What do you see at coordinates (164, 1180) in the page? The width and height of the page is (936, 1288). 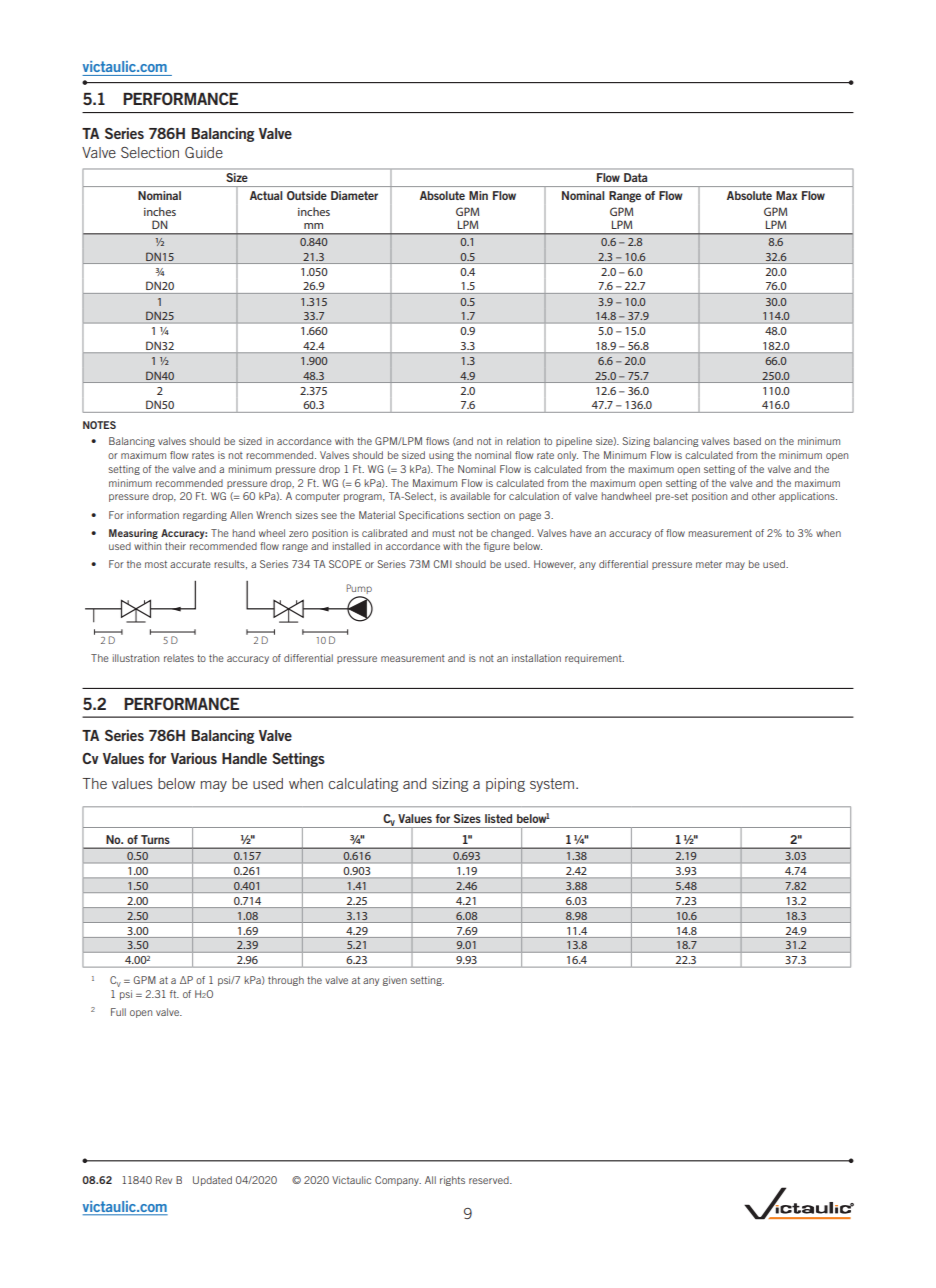 I see `Rev` at bounding box center [164, 1180].
